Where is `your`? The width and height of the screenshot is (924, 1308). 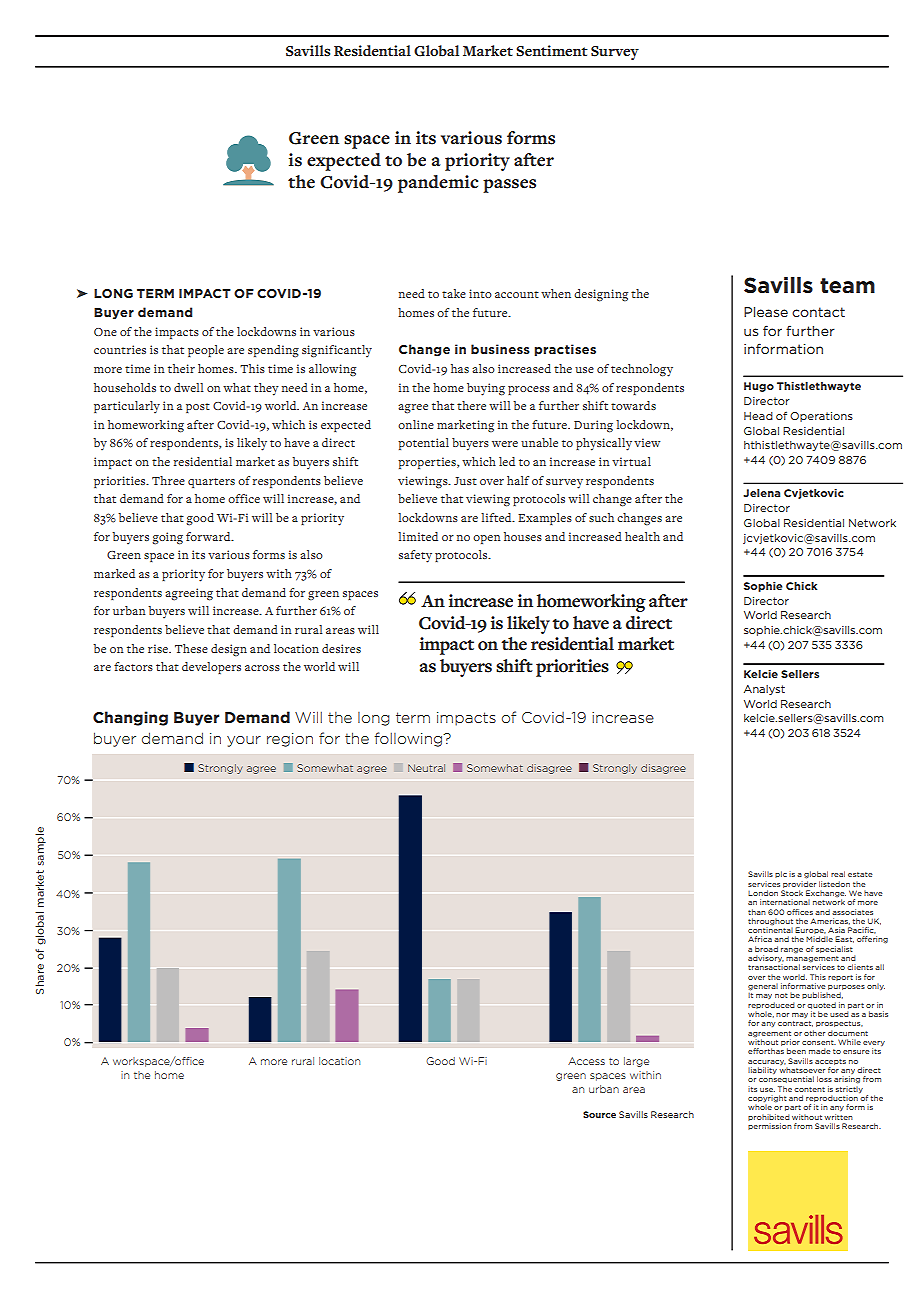 your is located at coordinates (244, 741).
